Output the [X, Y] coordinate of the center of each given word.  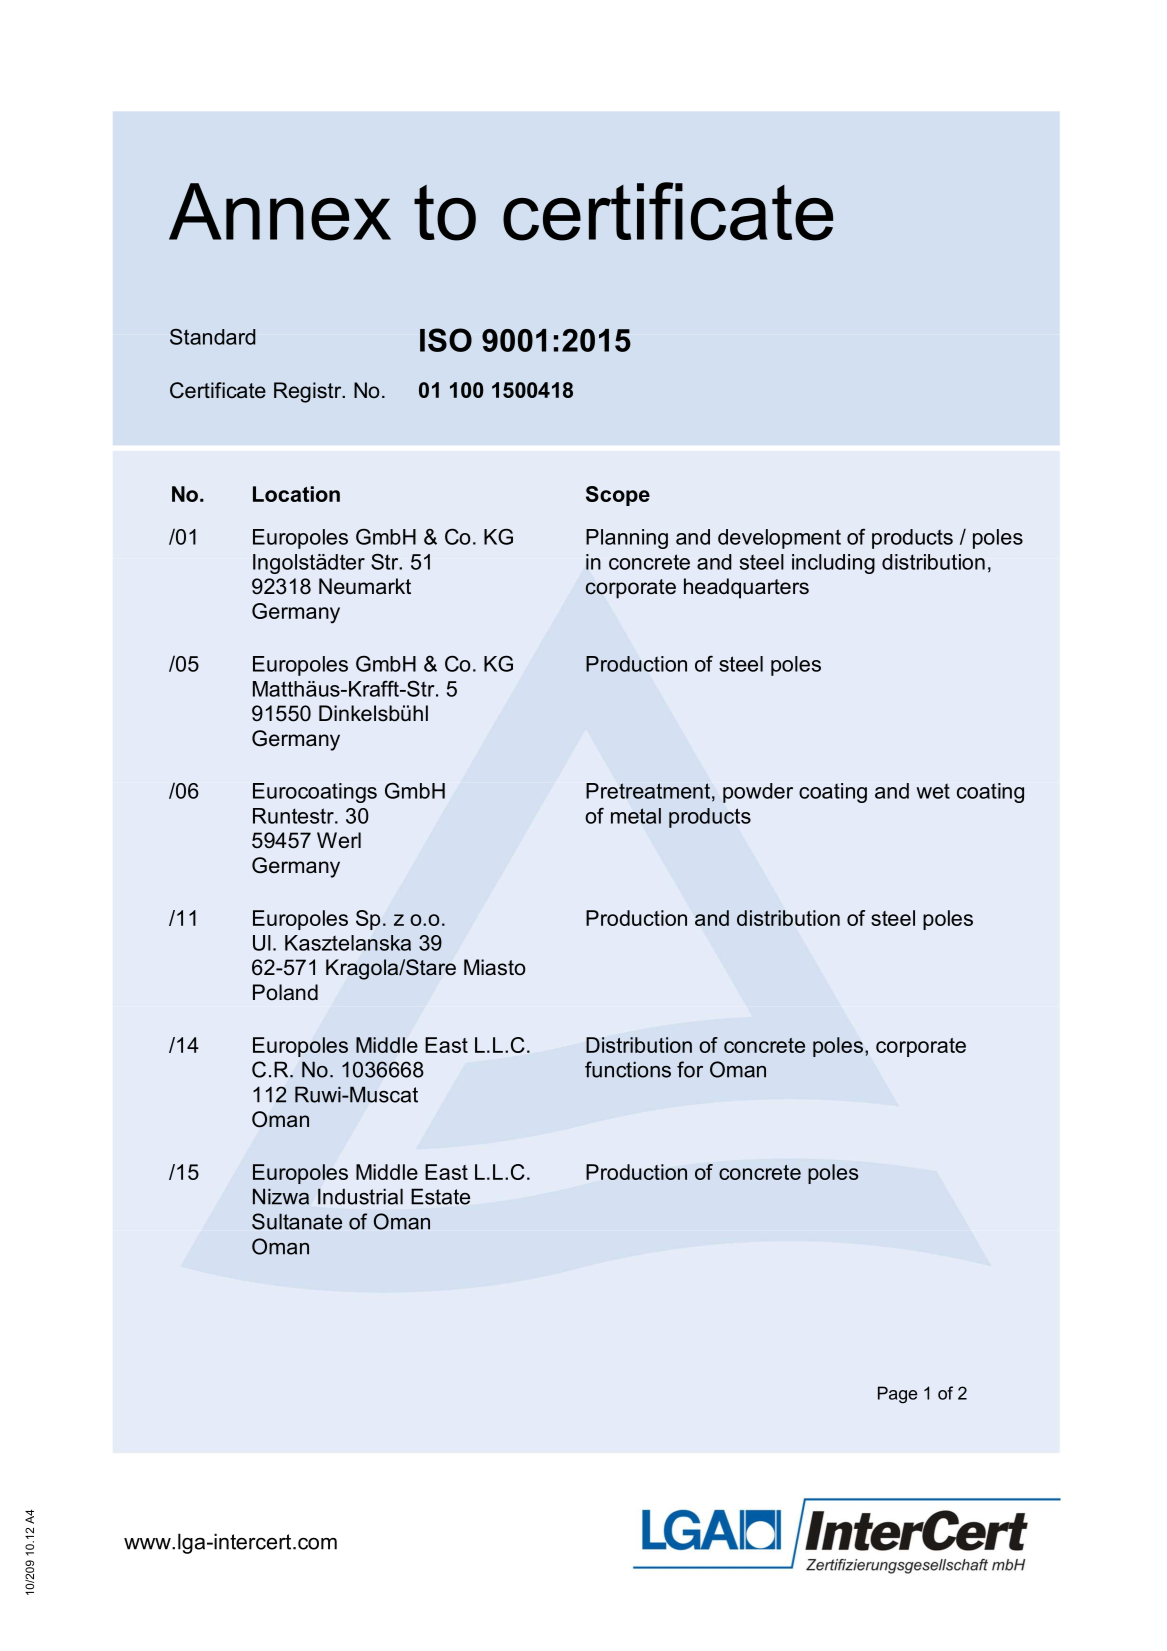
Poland [285, 992]
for [690, 1069]
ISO [446, 340]
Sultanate [297, 1221]
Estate [440, 1196]
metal [636, 816]
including [833, 564]
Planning [627, 539]
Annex [280, 212]
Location [296, 494]
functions [628, 1069]
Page [897, 1395]
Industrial [360, 1196]
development [779, 539]
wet [933, 791]
